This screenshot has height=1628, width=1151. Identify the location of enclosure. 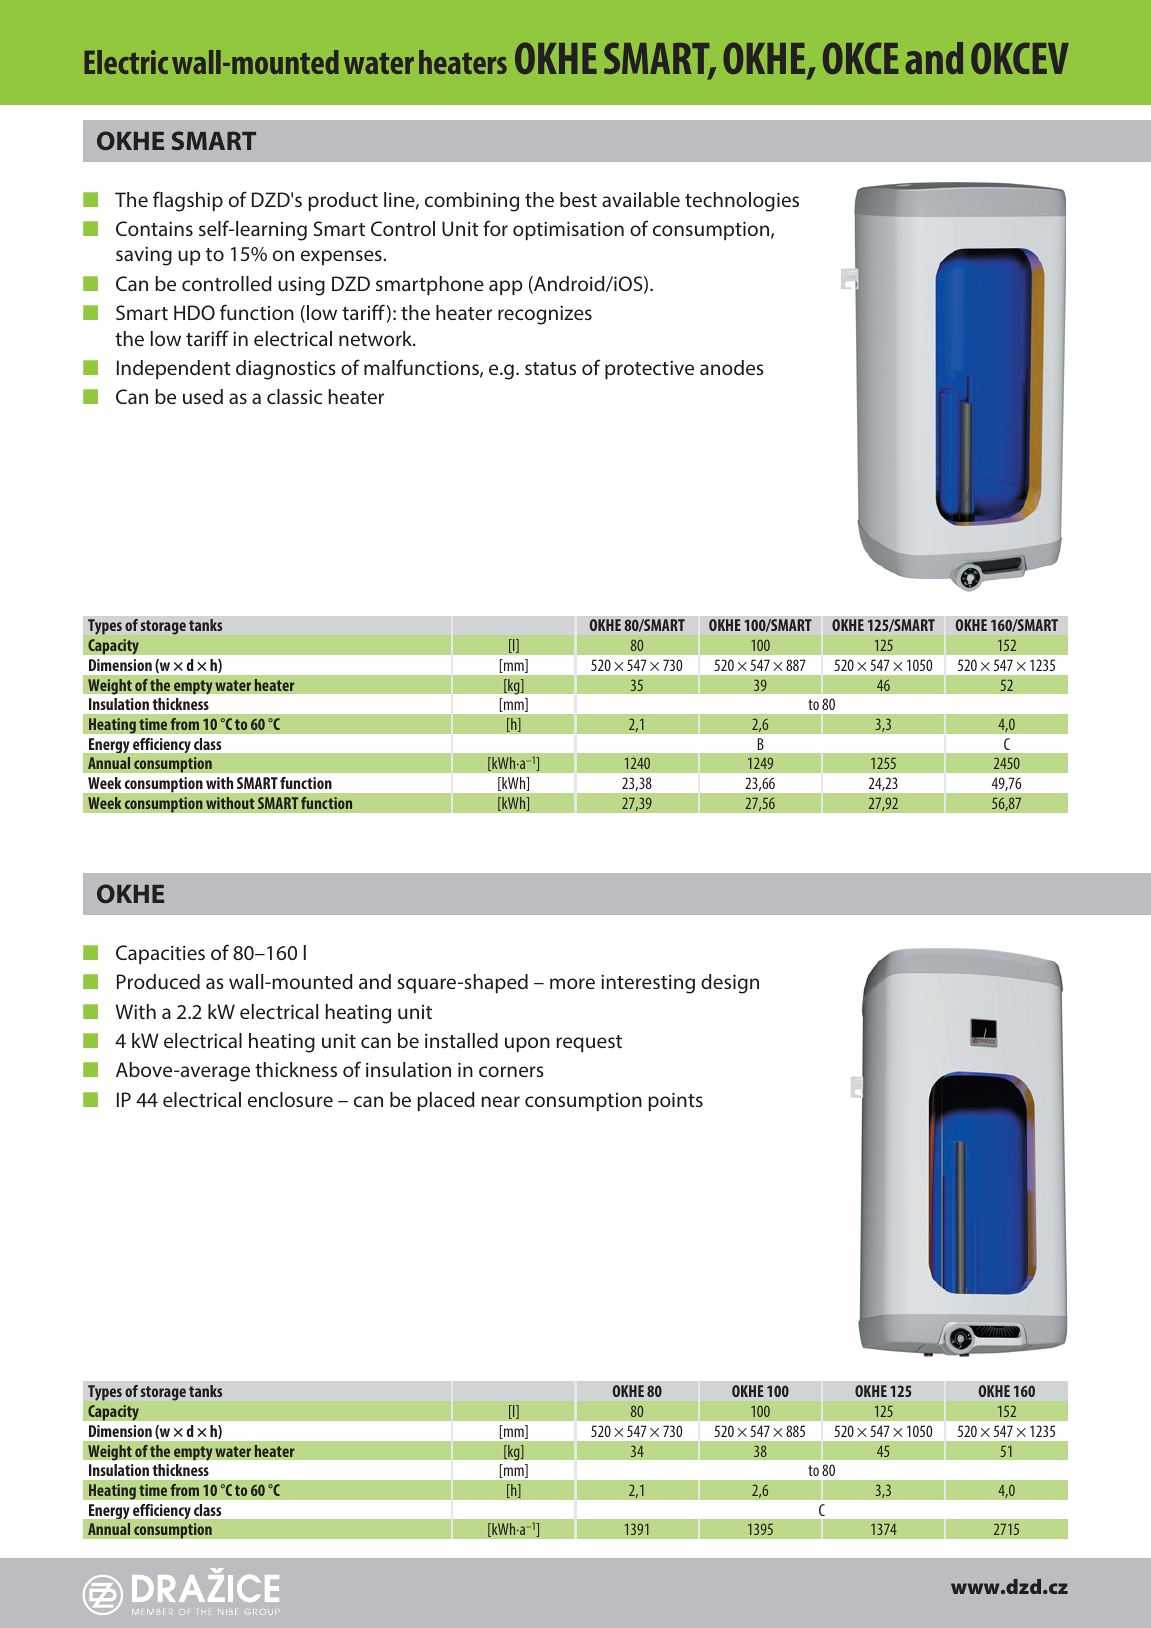
(290, 1099).
